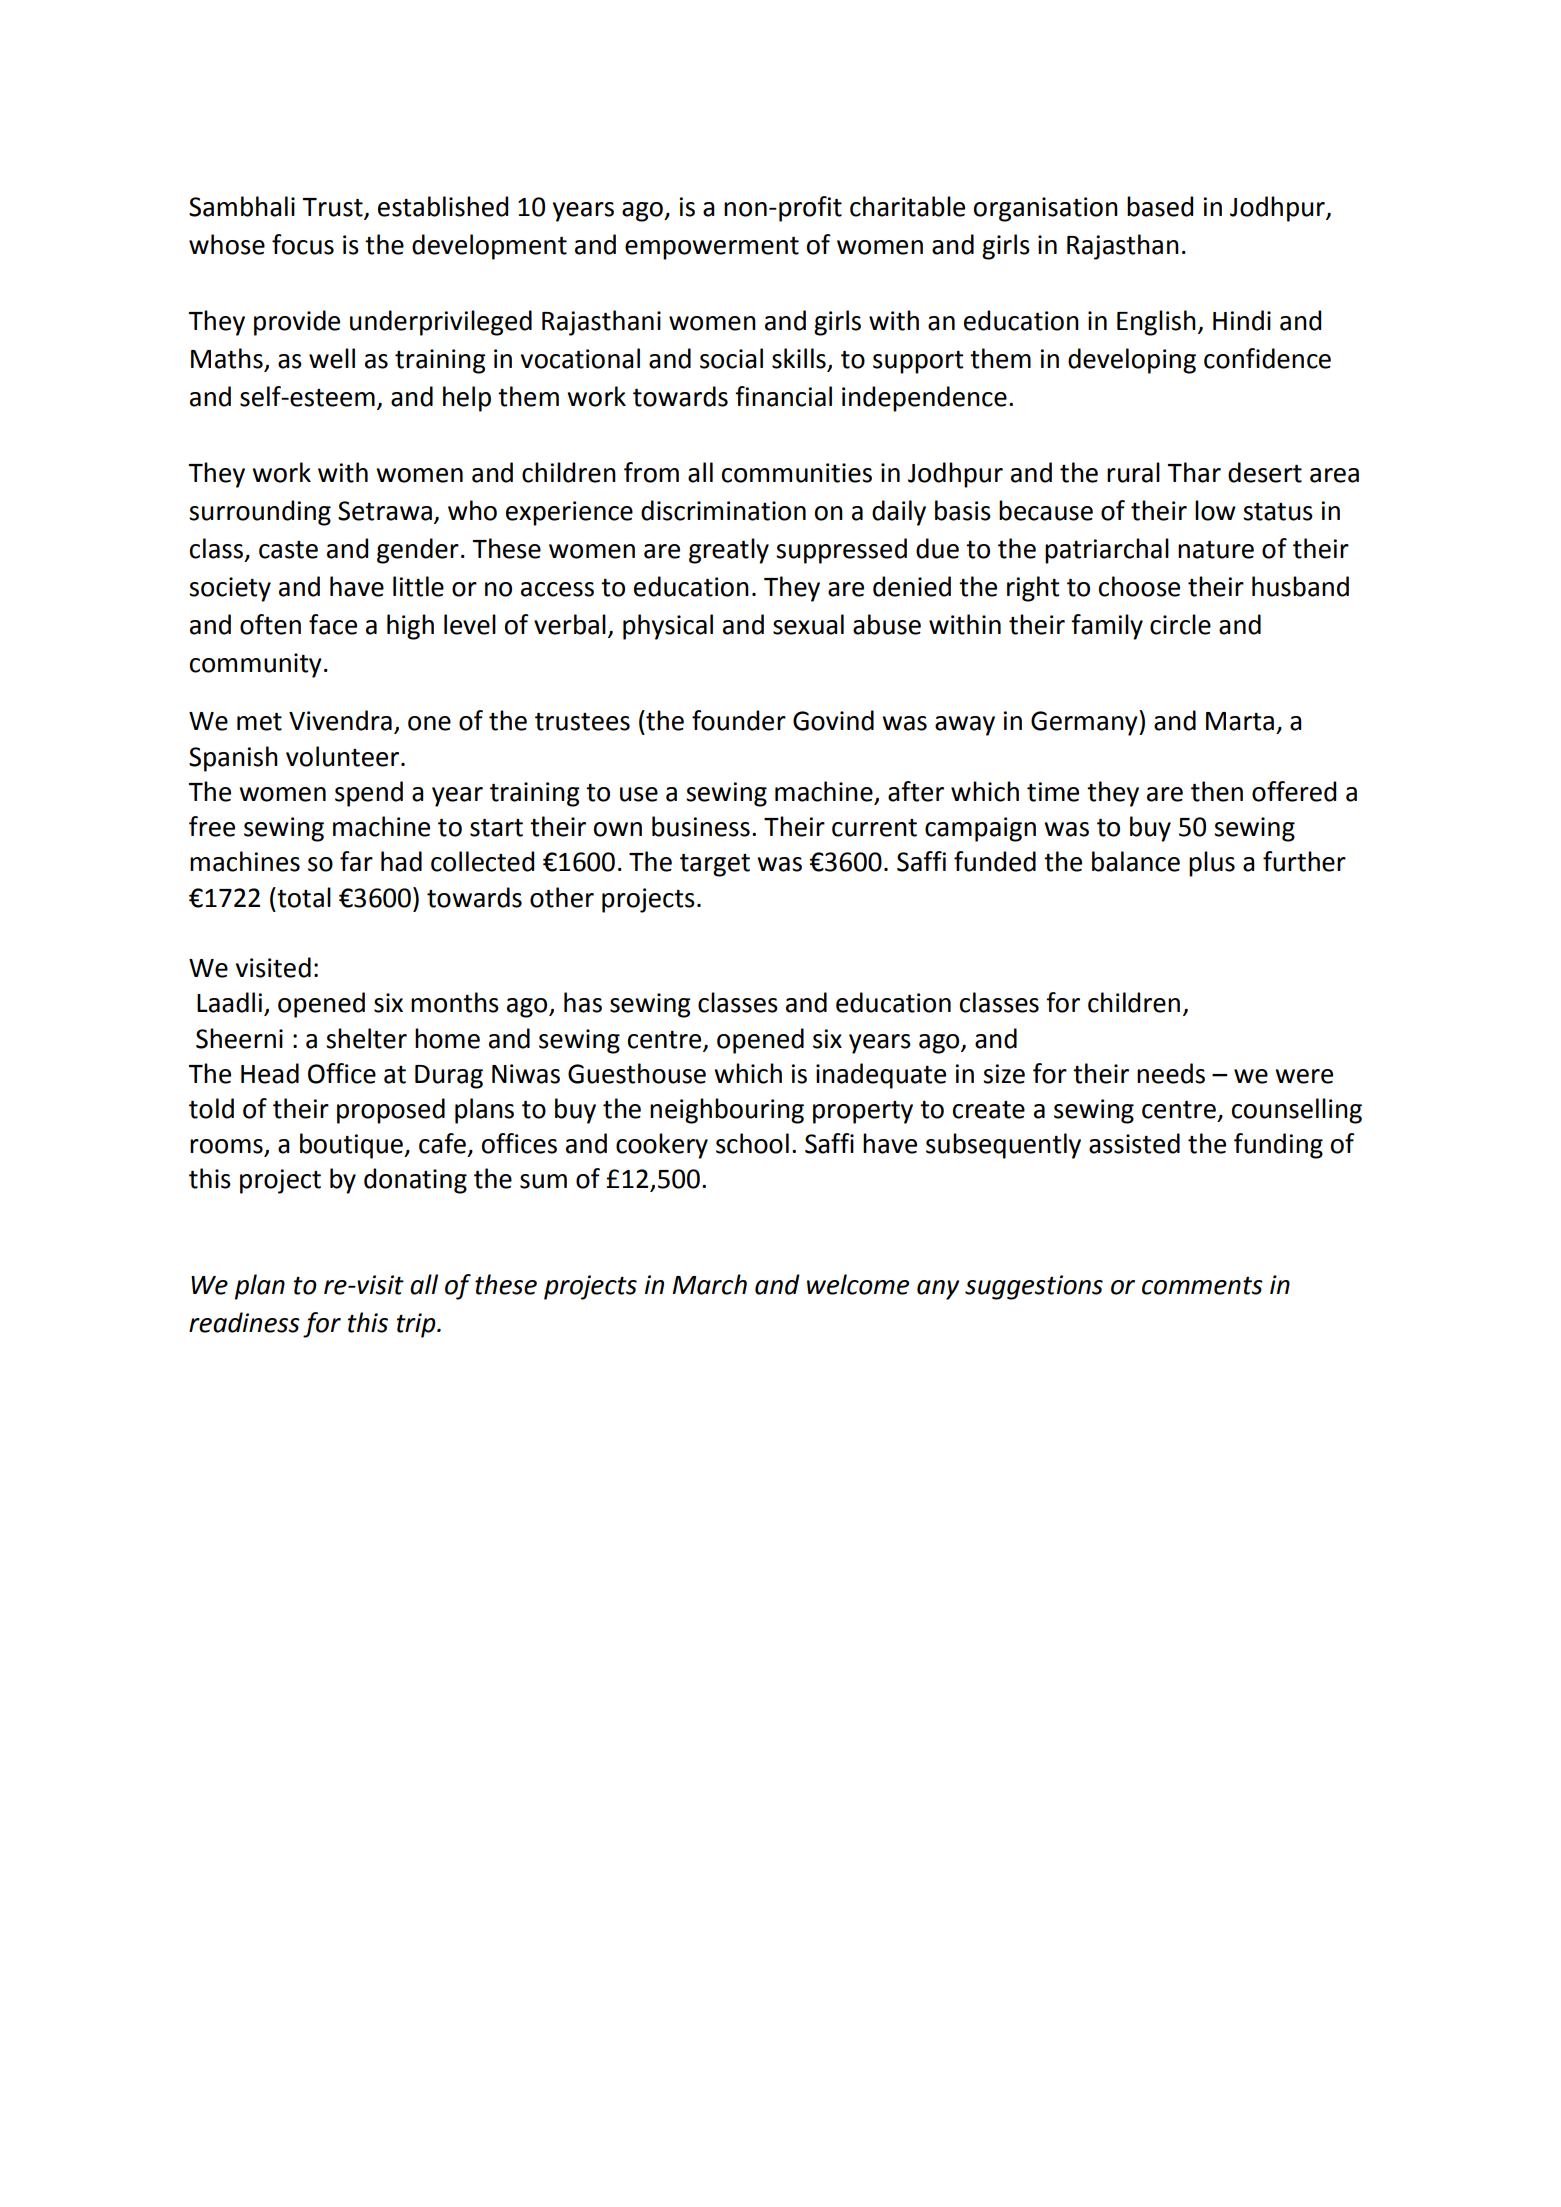 This document has width=1561, height=2207. What do you see at coordinates (712, 248) in the document?
I see `empowerment` at bounding box center [712, 248].
